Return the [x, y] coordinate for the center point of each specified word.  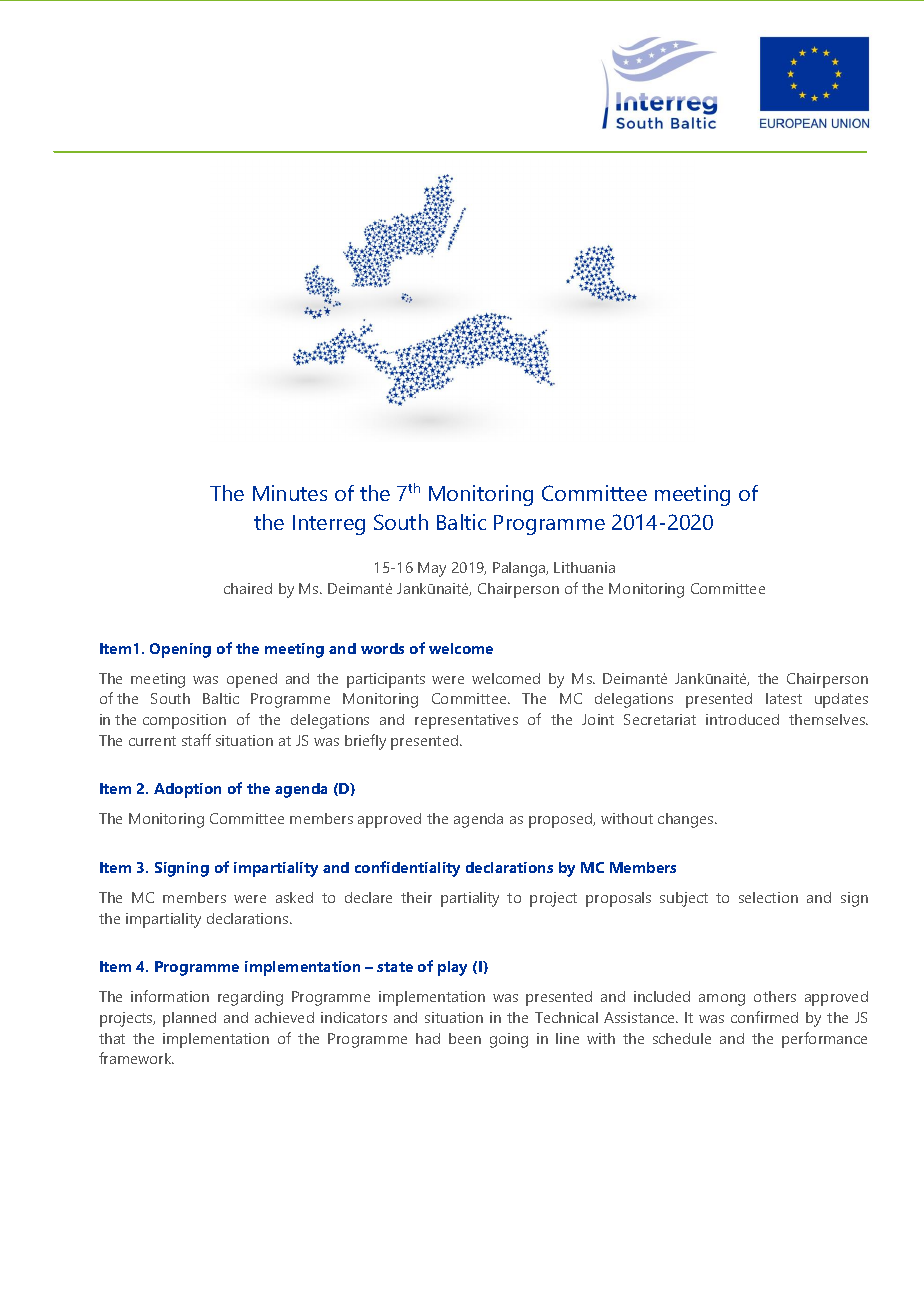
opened [252, 680]
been [465, 1038]
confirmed [764, 1017]
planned [189, 1019]
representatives [466, 721]
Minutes [290, 493]
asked [294, 897]
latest [784, 698]
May [432, 569]
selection [768, 897]
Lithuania [584, 567]
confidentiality [407, 869]
